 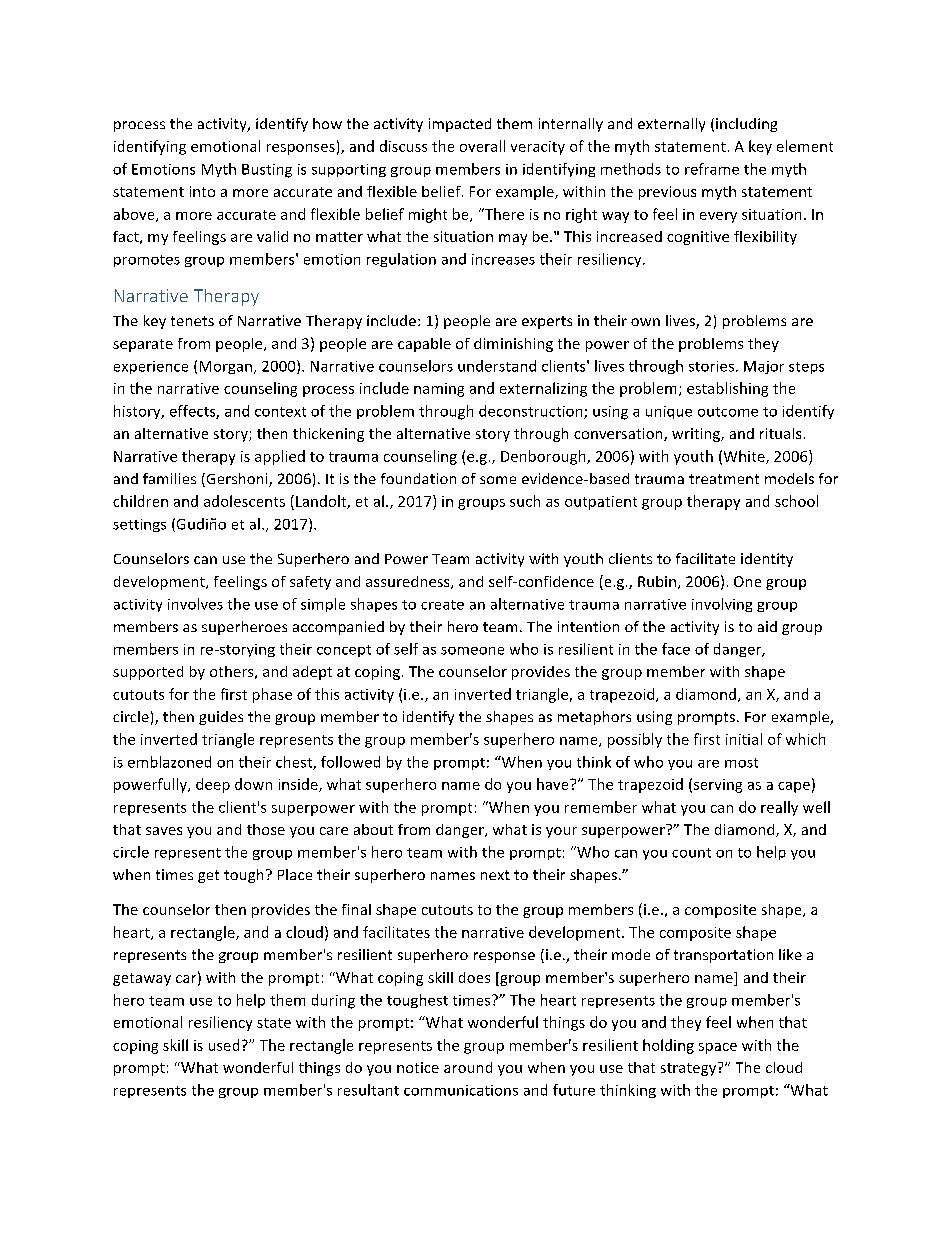 What do you see at coordinates (722, 605) in the image?
I see `involving` at bounding box center [722, 605].
